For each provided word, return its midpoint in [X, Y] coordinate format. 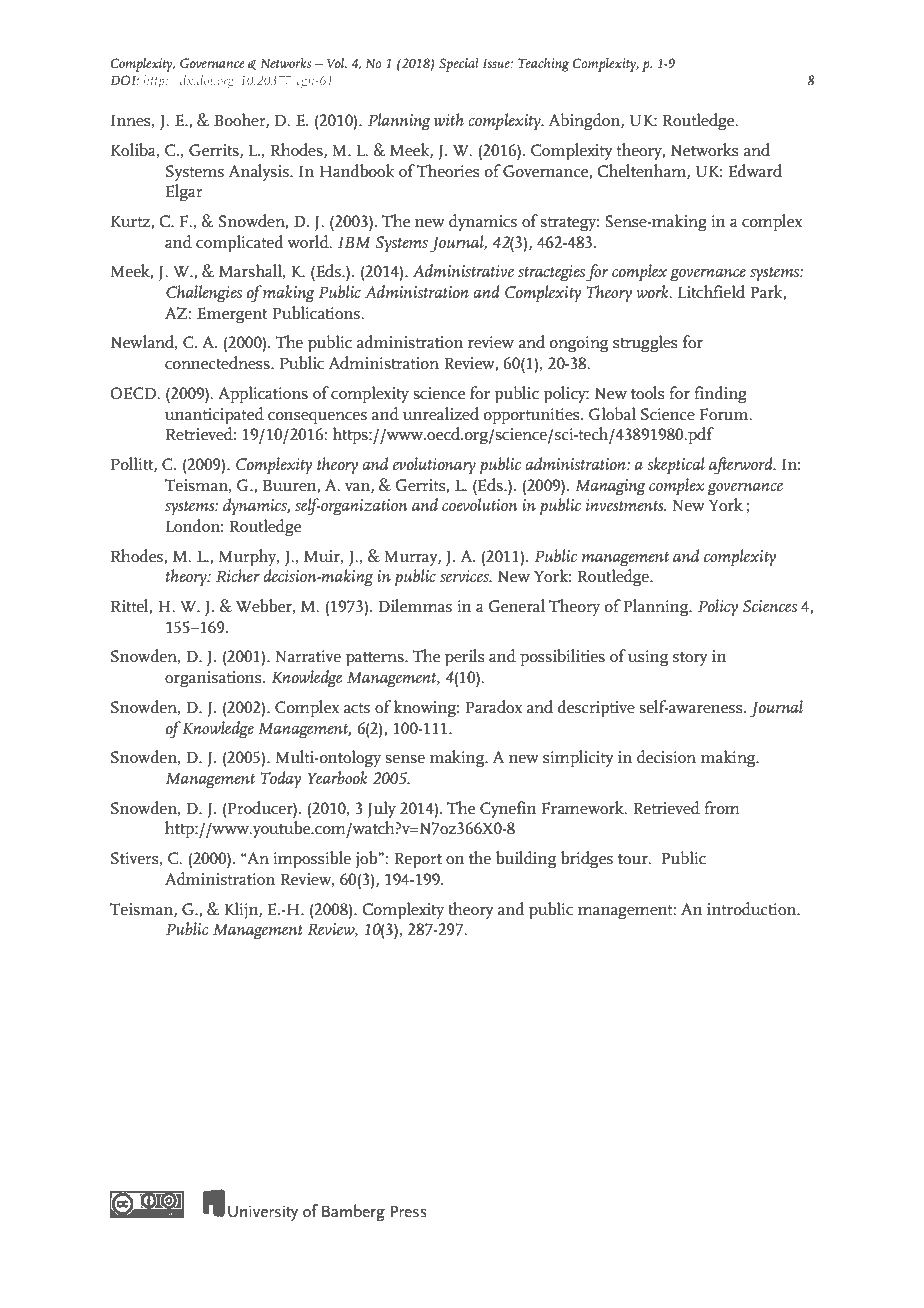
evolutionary [434, 466]
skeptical [676, 466]
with [449, 119]
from [722, 808]
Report [418, 860]
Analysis [260, 172]
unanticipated [214, 416]
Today [280, 780]
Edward [755, 171]
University [263, 1213]
